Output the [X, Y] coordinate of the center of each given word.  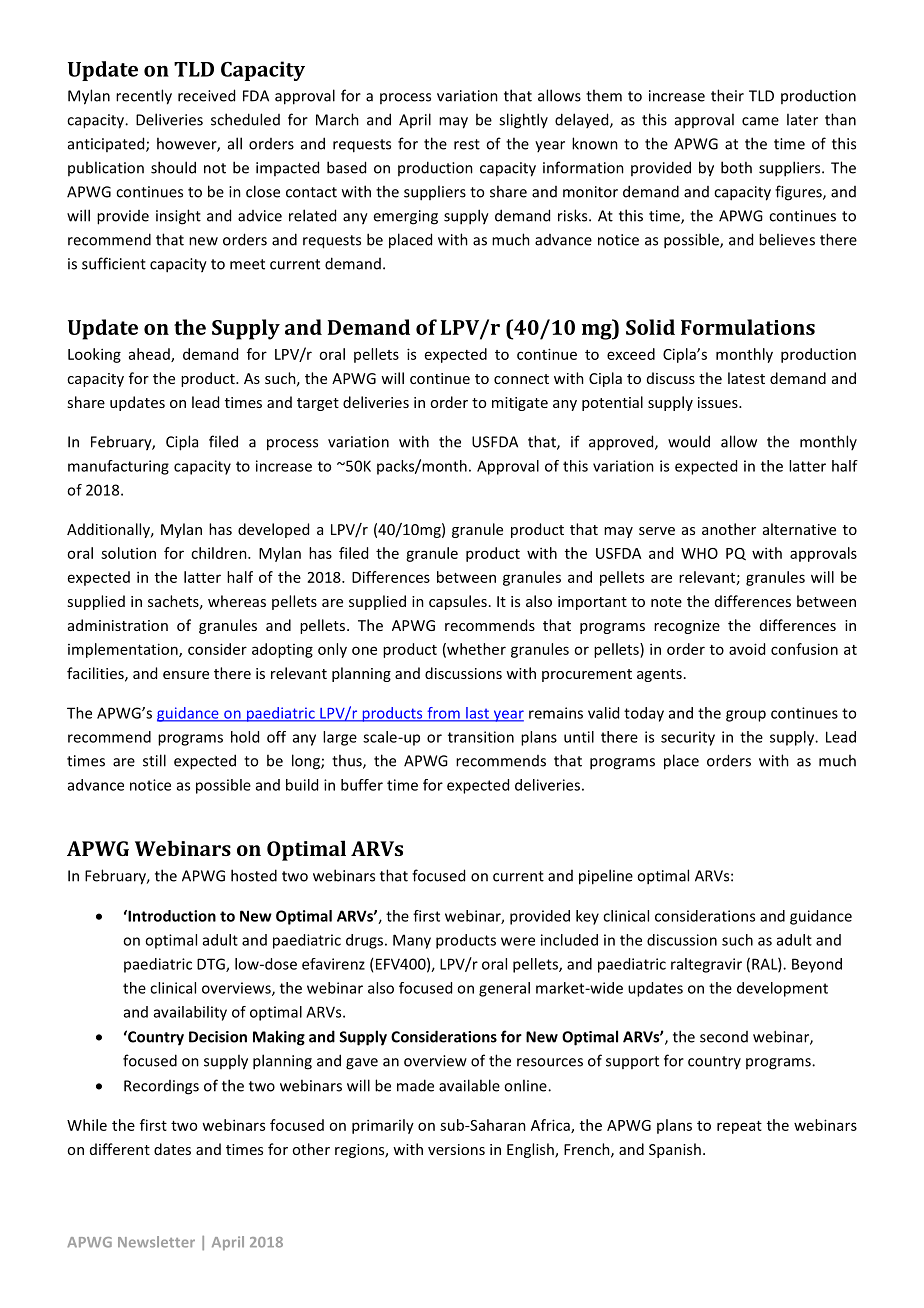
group [746, 716]
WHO [699, 553]
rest [467, 144]
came [760, 121]
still [154, 760]
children [220, 553]
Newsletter [156, 1242]
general [504, 989]
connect [521, 379]
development [782, 989]
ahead [150, 355]
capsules [458, 602]
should [173, 167]
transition [481, 737]
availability [190, 1013]
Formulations [748, 327]
